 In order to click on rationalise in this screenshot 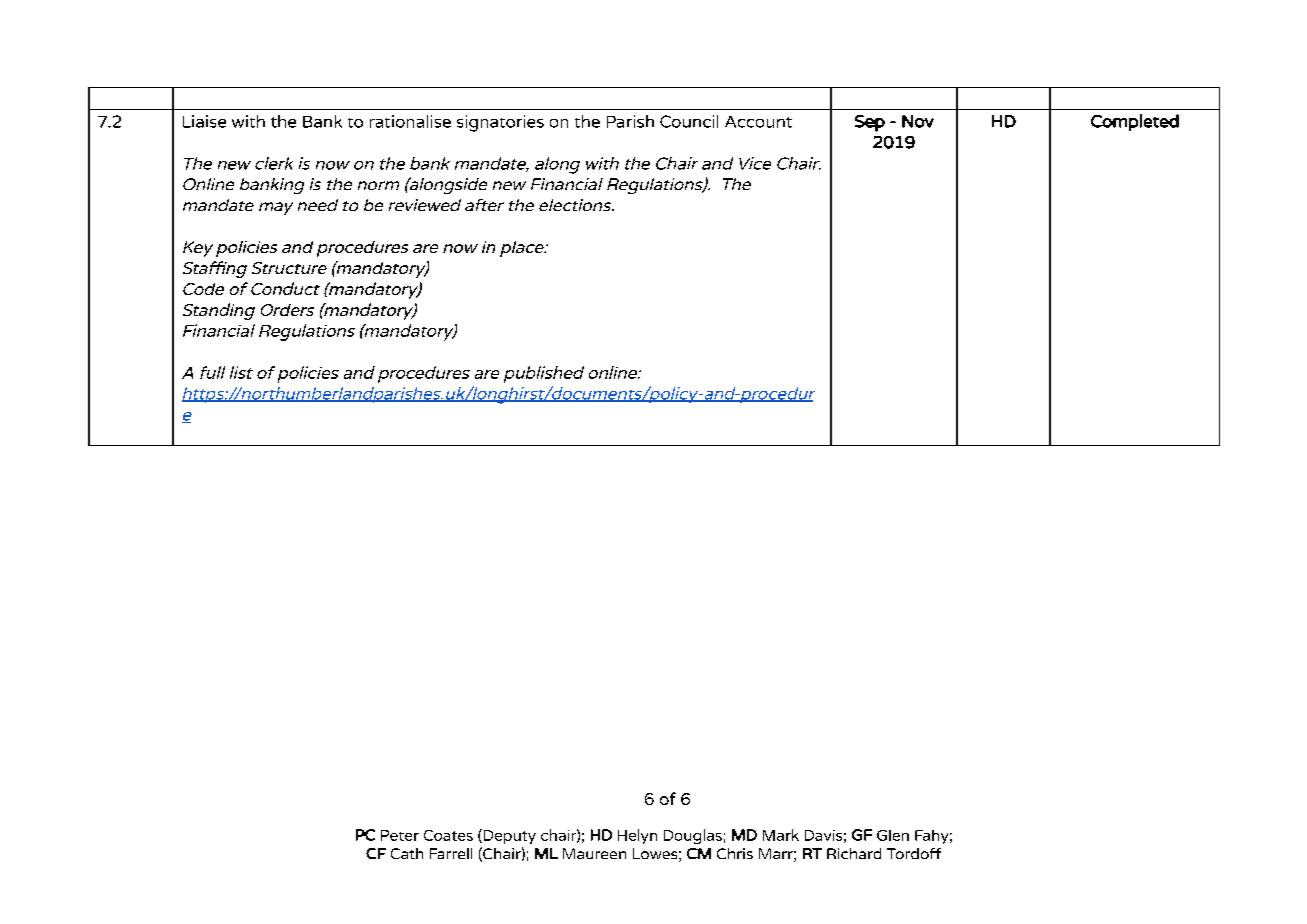, I will do `click(410, 121)`.
